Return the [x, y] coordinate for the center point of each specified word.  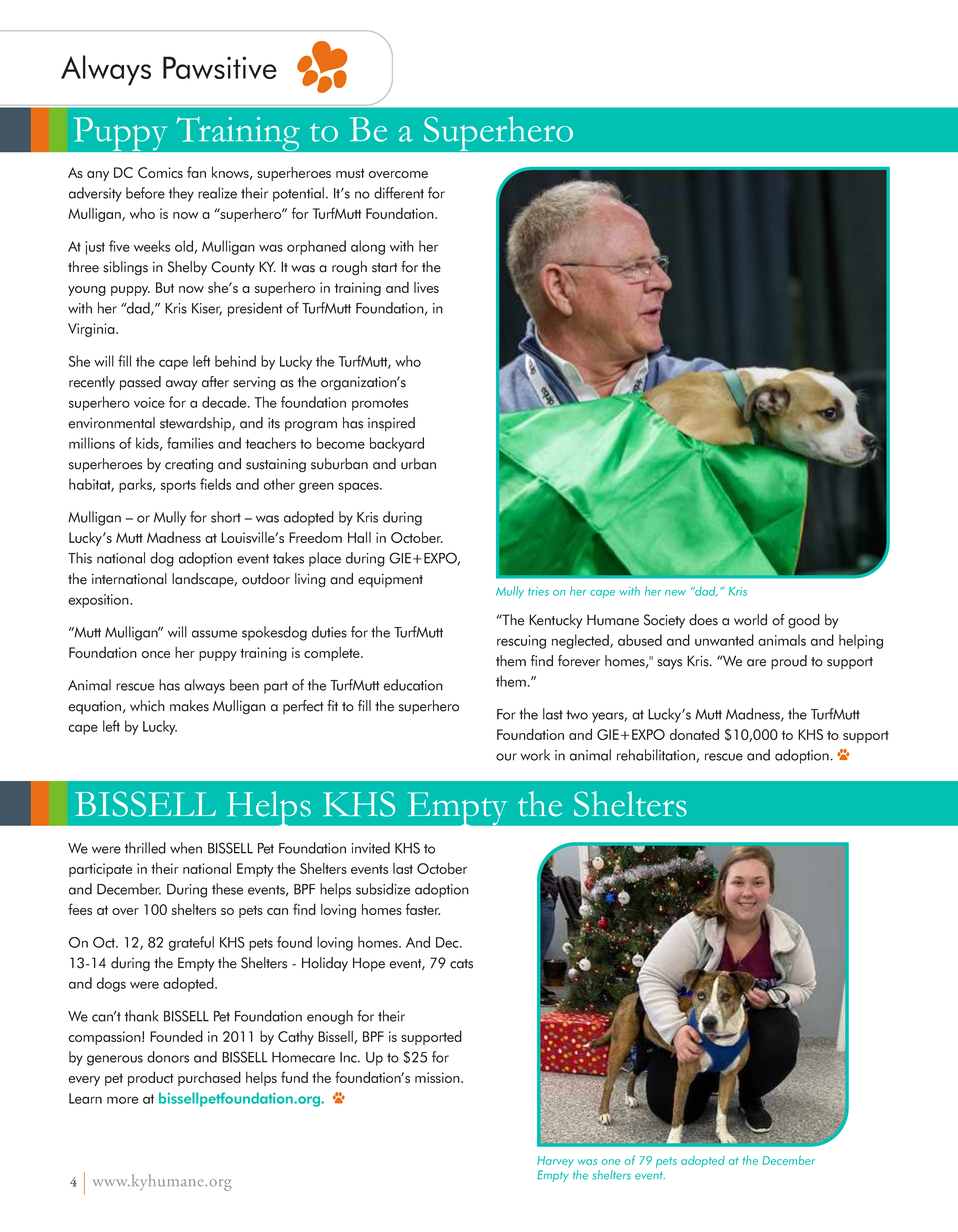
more [122, 1100]
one [611, 1162]
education [413, 685]
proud [789, 662]
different [399, 193]
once [155, 654]
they [181, 194]
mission [438, 1077]
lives [426, 287]
